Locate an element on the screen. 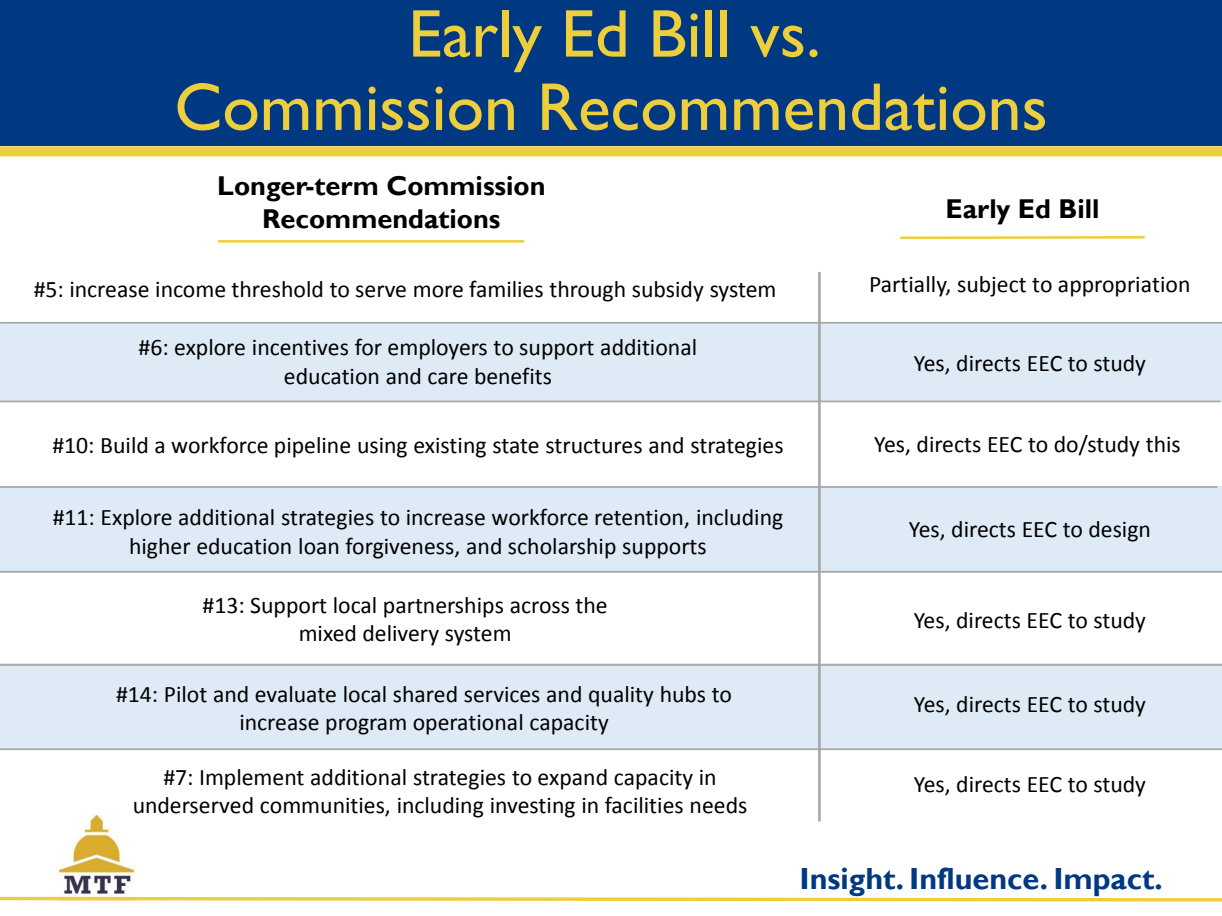  Influence is located at coordinates (975, 878).
